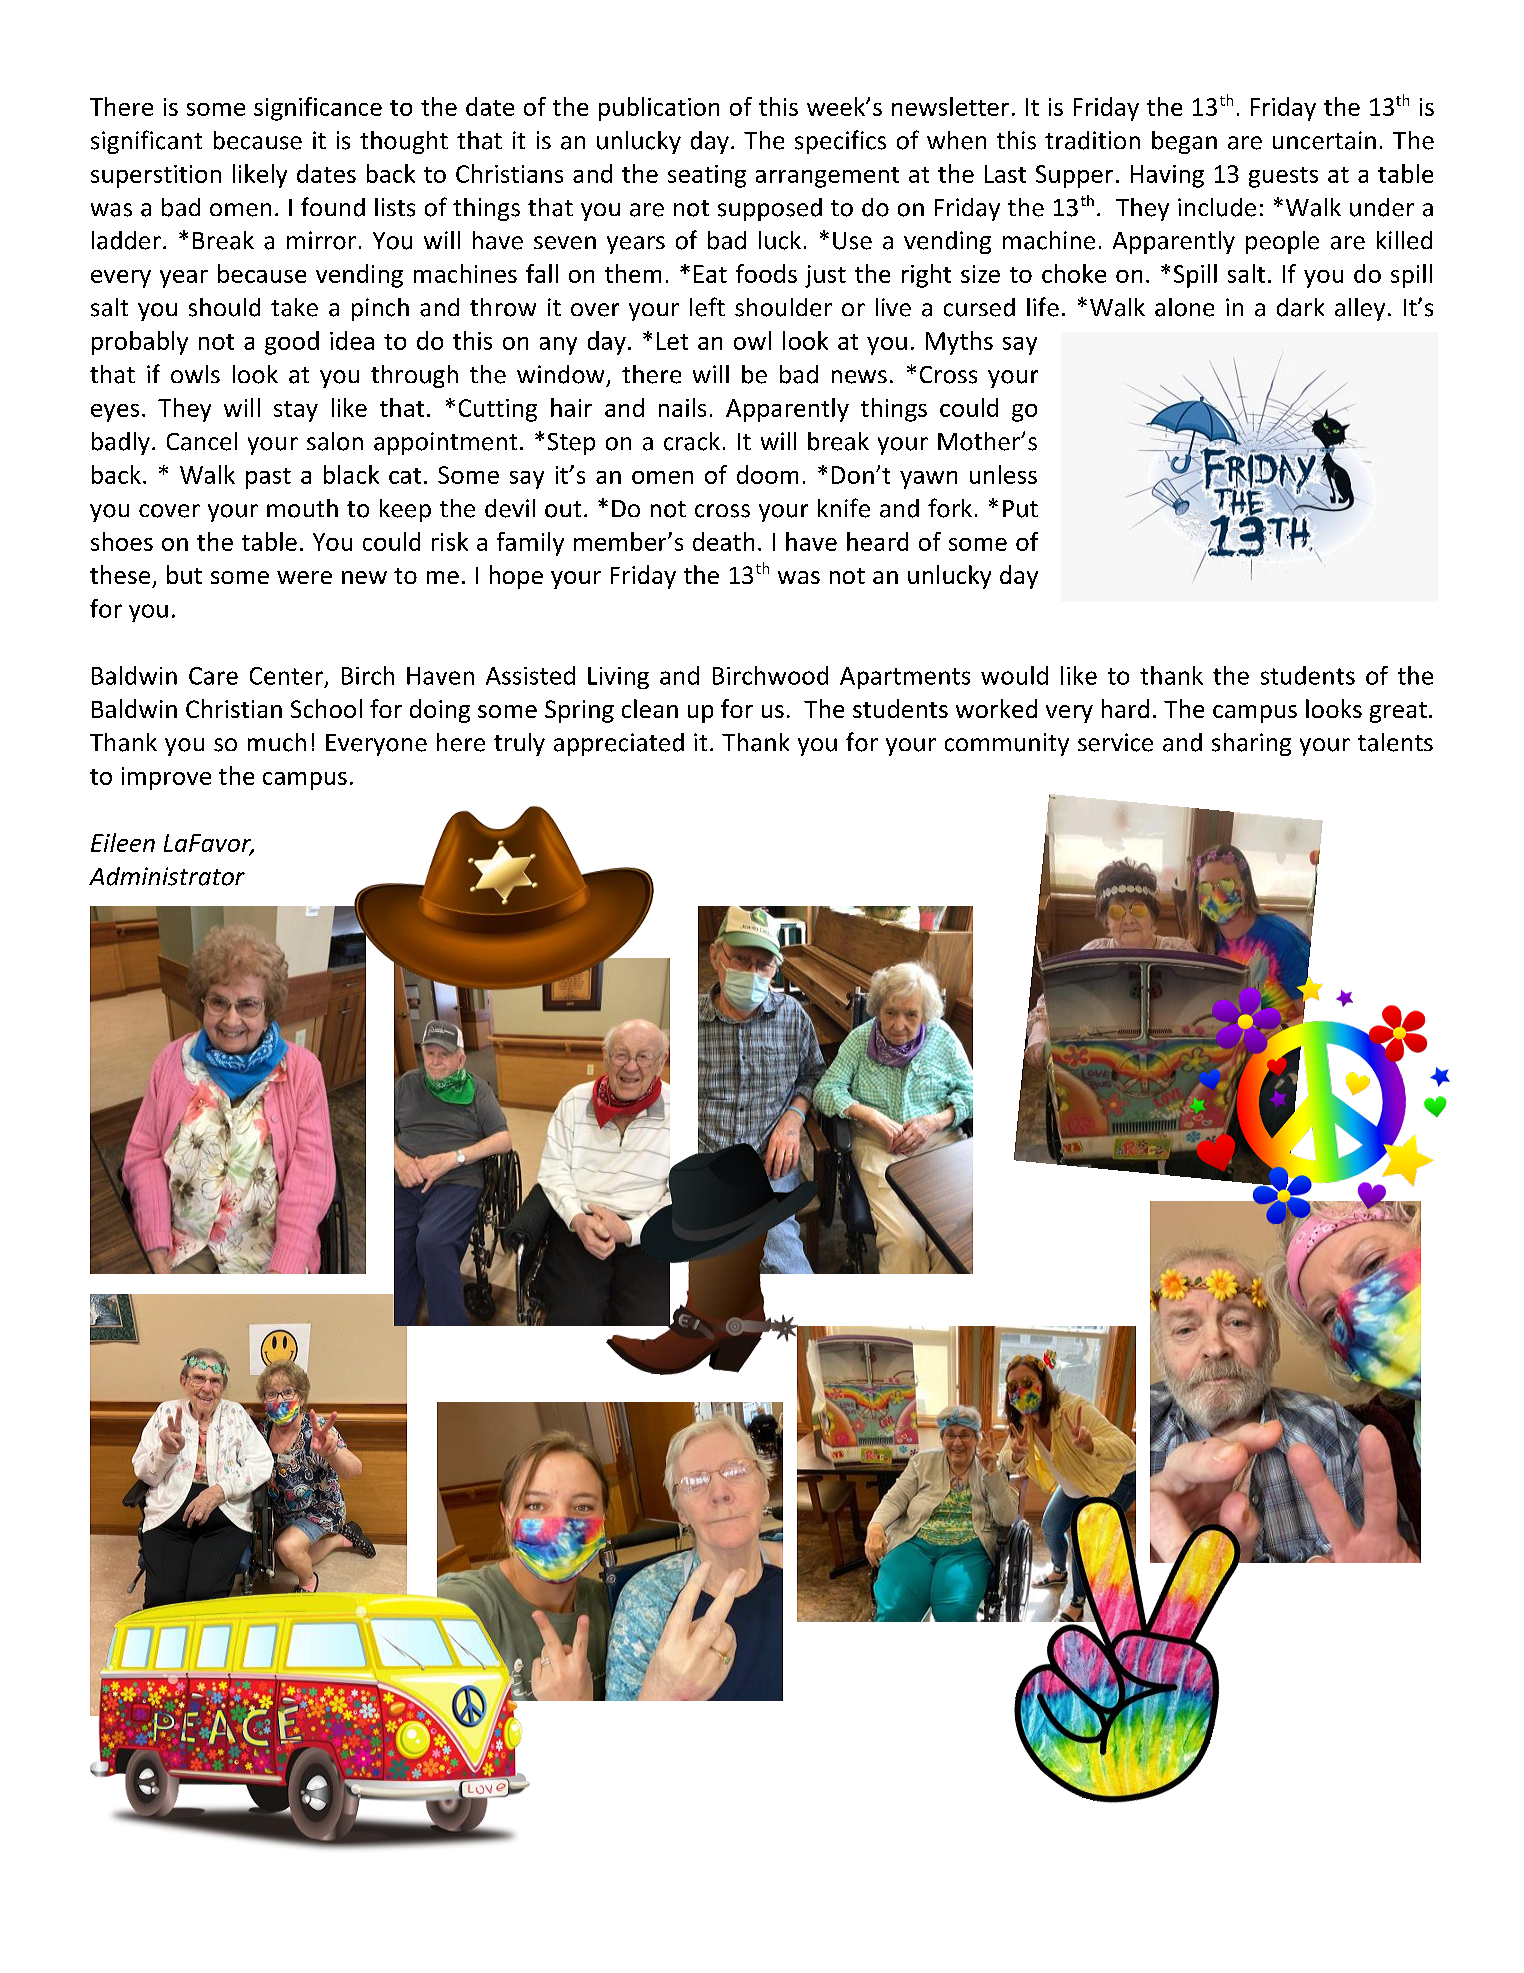 The image size is (1524, 1973). I want to click on significance, so click(318, 109).
